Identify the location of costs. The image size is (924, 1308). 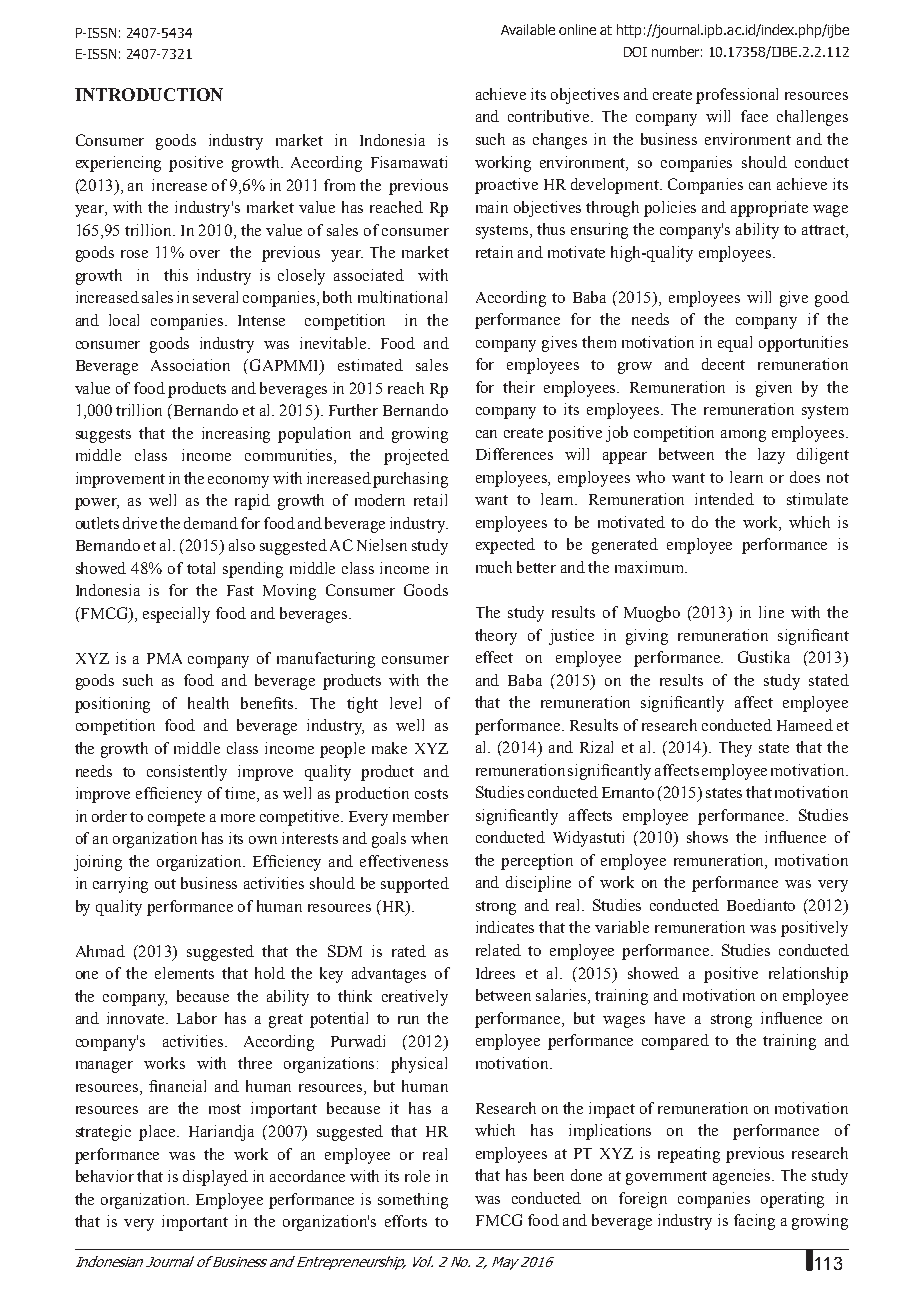
(431, 794).
